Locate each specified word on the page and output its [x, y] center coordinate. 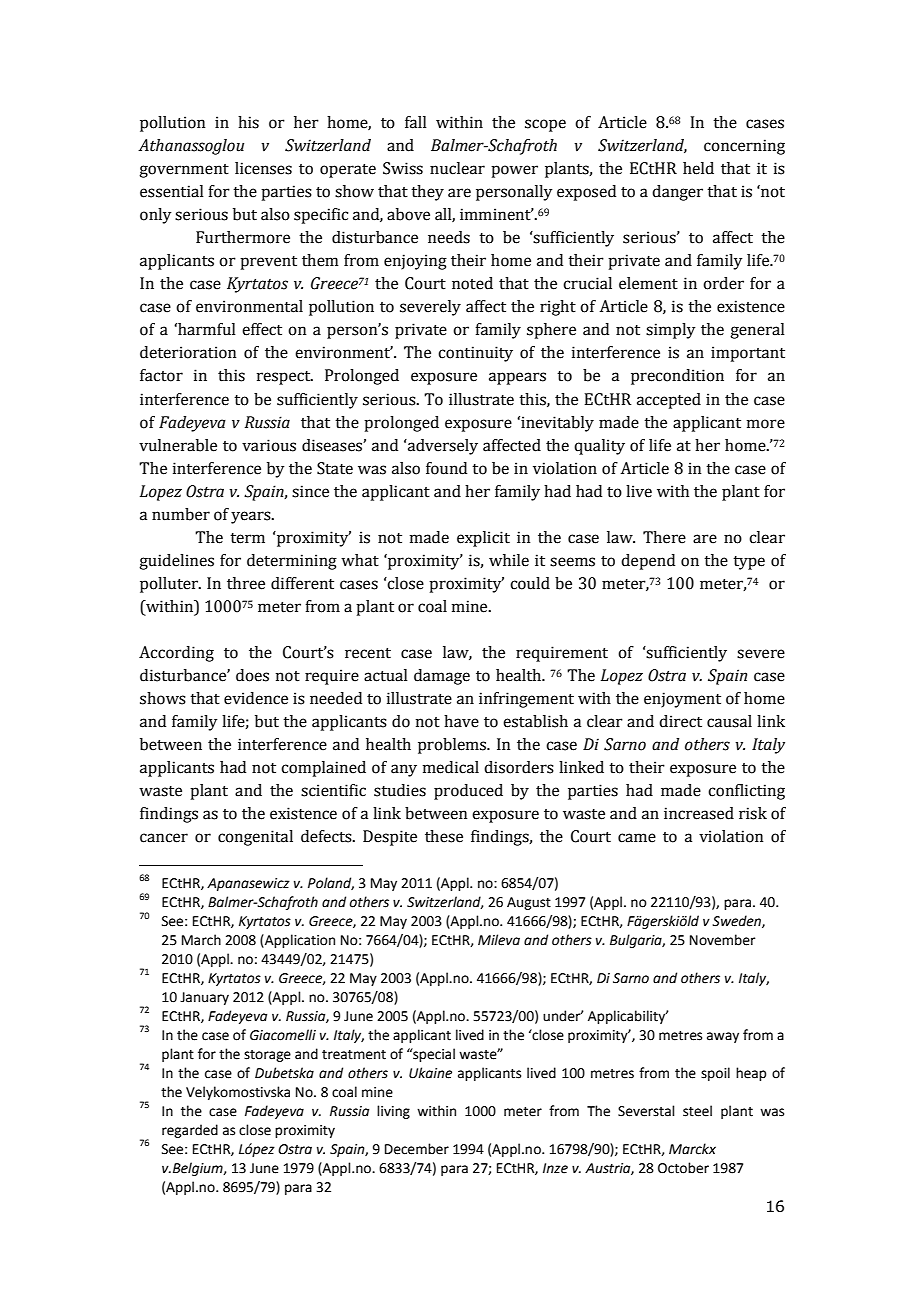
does [252, 675]
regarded [190, 1131]
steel [697, 1111]
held [698, 168]
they [427, 193]
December [417, 1149]
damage [442, 677]
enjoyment [682, 700]
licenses [263, 168]
